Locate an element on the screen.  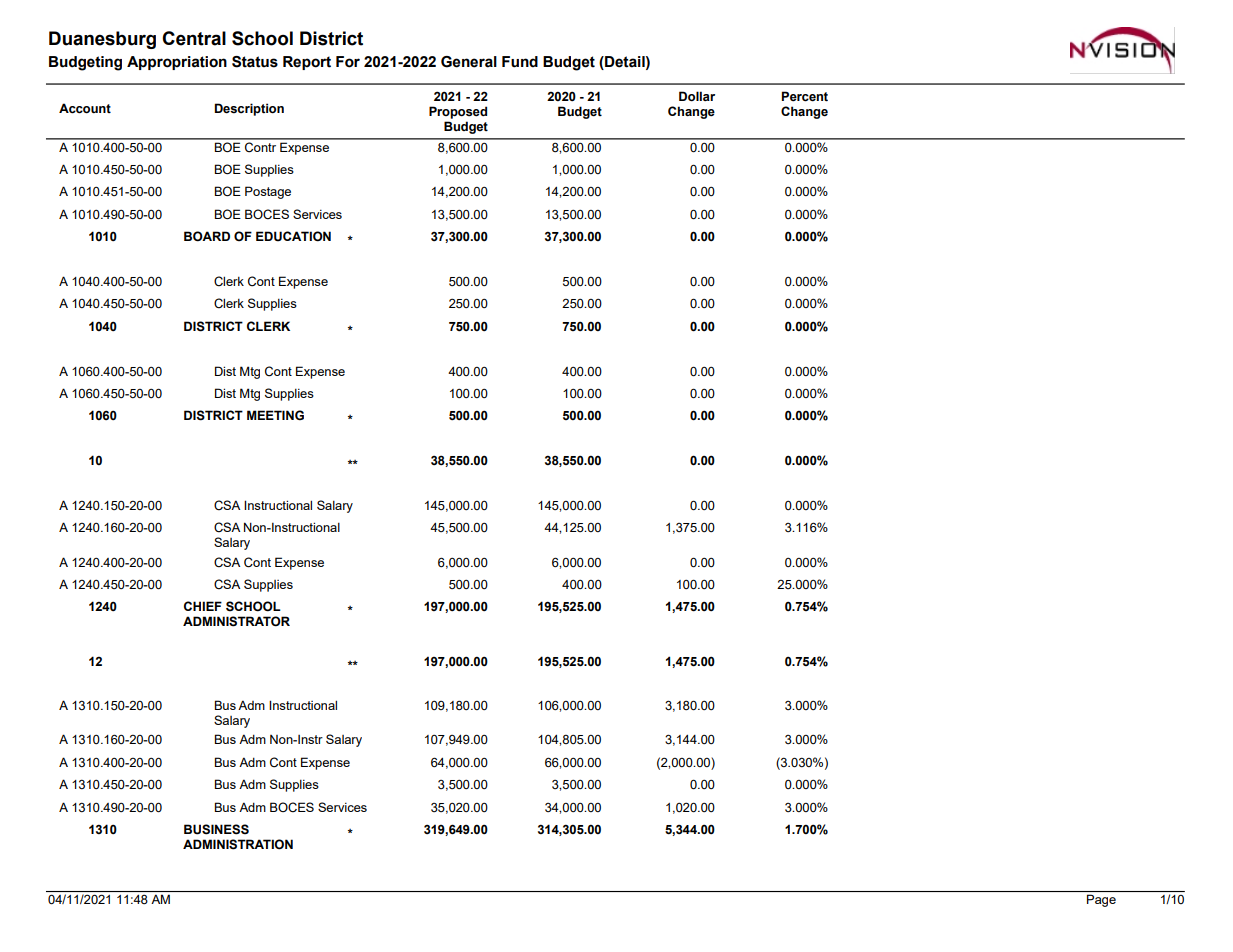
Appropriation is located at coordinates (177, 63).
